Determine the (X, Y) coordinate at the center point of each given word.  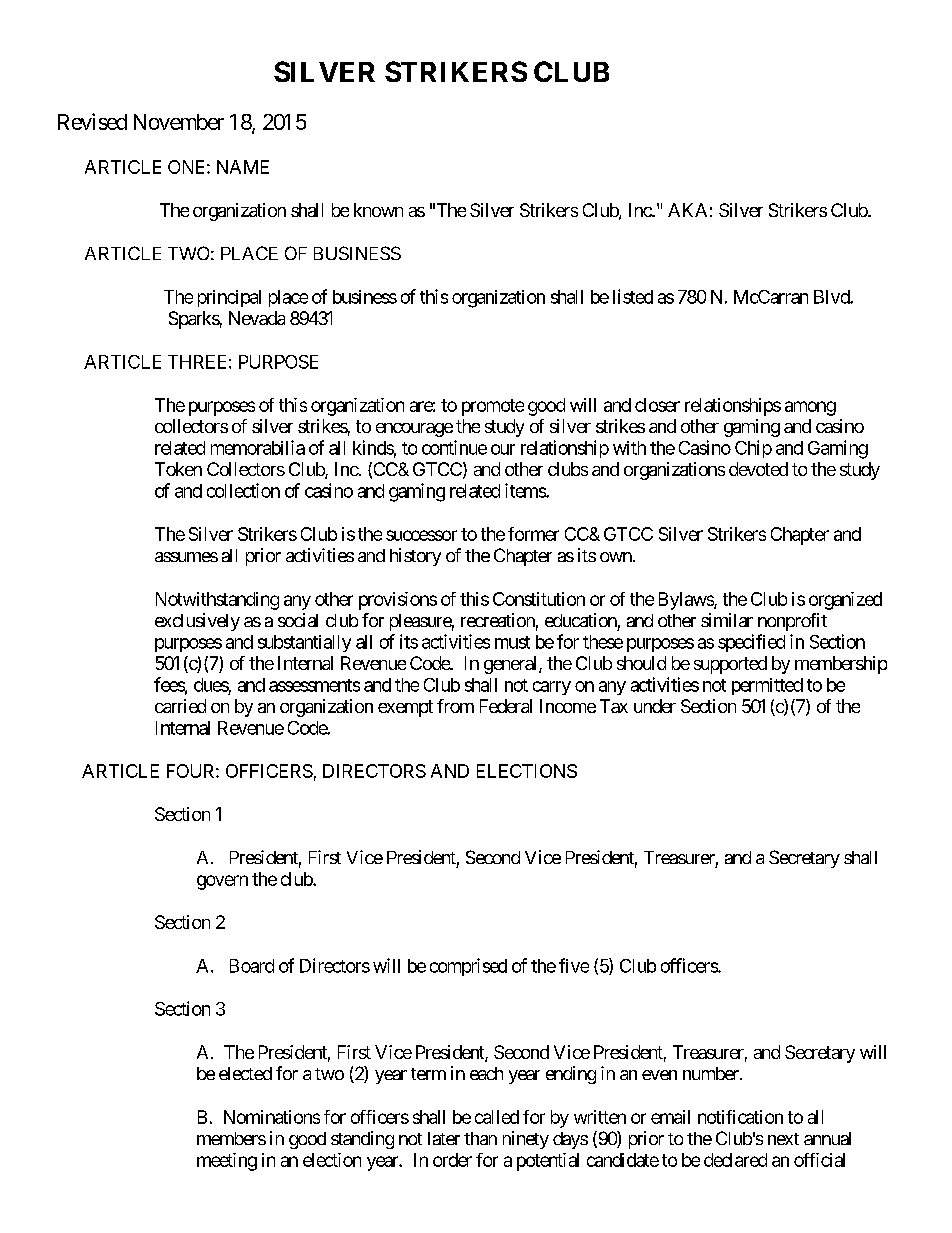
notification (740, 1117)
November (179, 122)
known (378, 210)
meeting (227, 1162)
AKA (687, 210)
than (480, 1138)
